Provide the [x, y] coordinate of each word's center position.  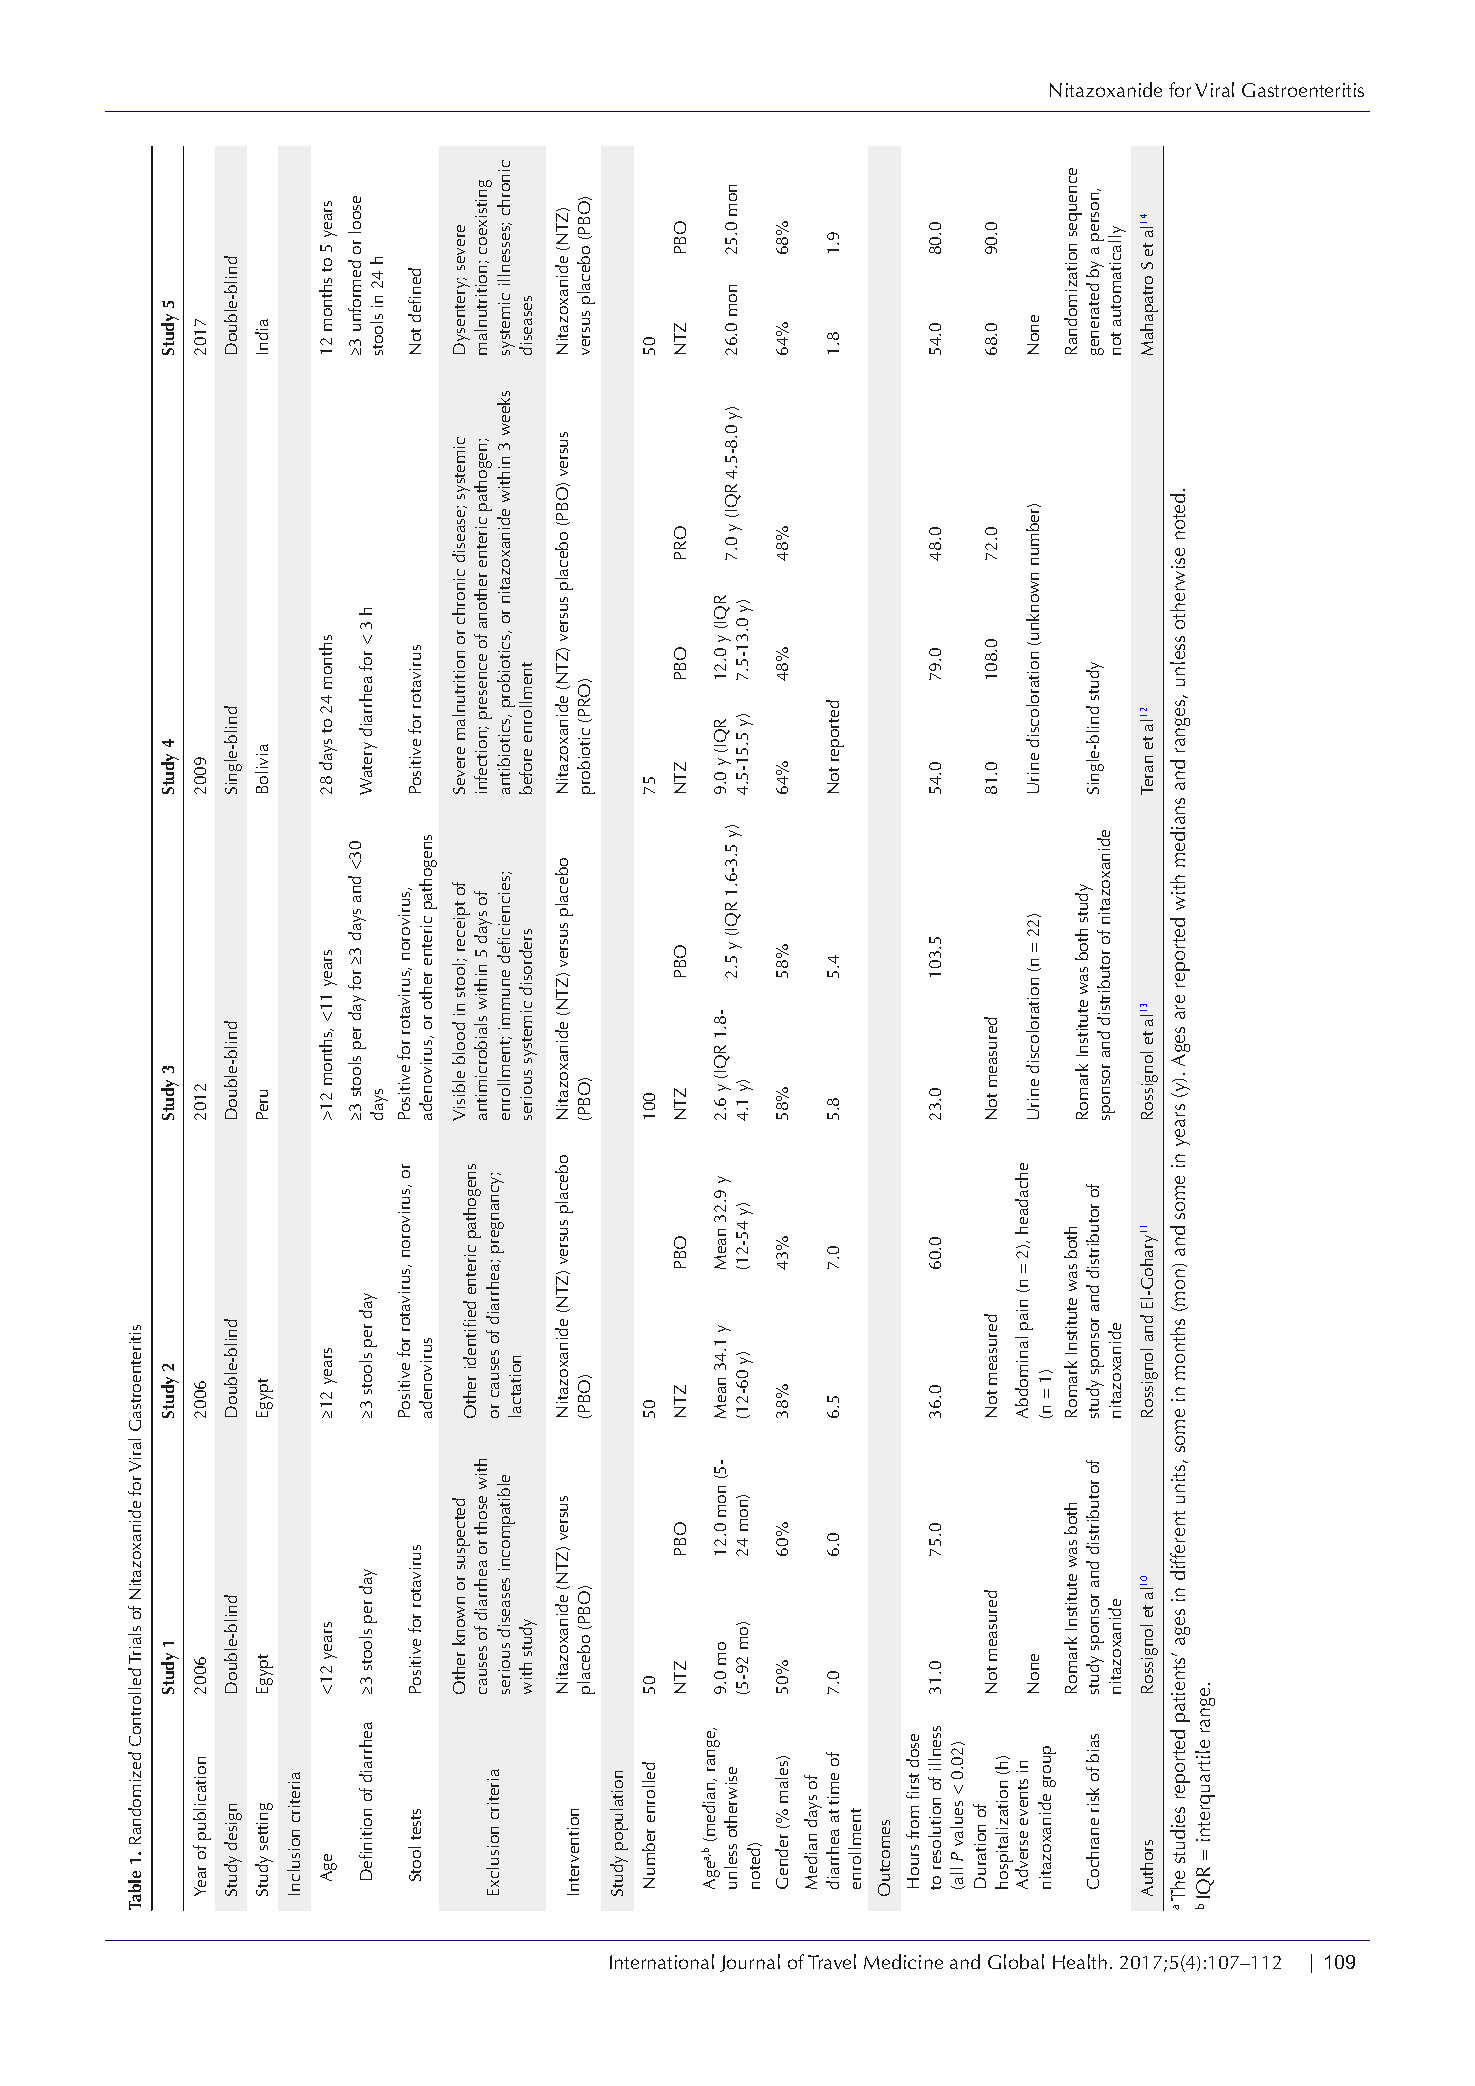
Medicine [903, 1961]
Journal [750, 1963]
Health [1080, 1961]
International [662, 1961]
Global [1016, 1961]
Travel [832, 1961]
